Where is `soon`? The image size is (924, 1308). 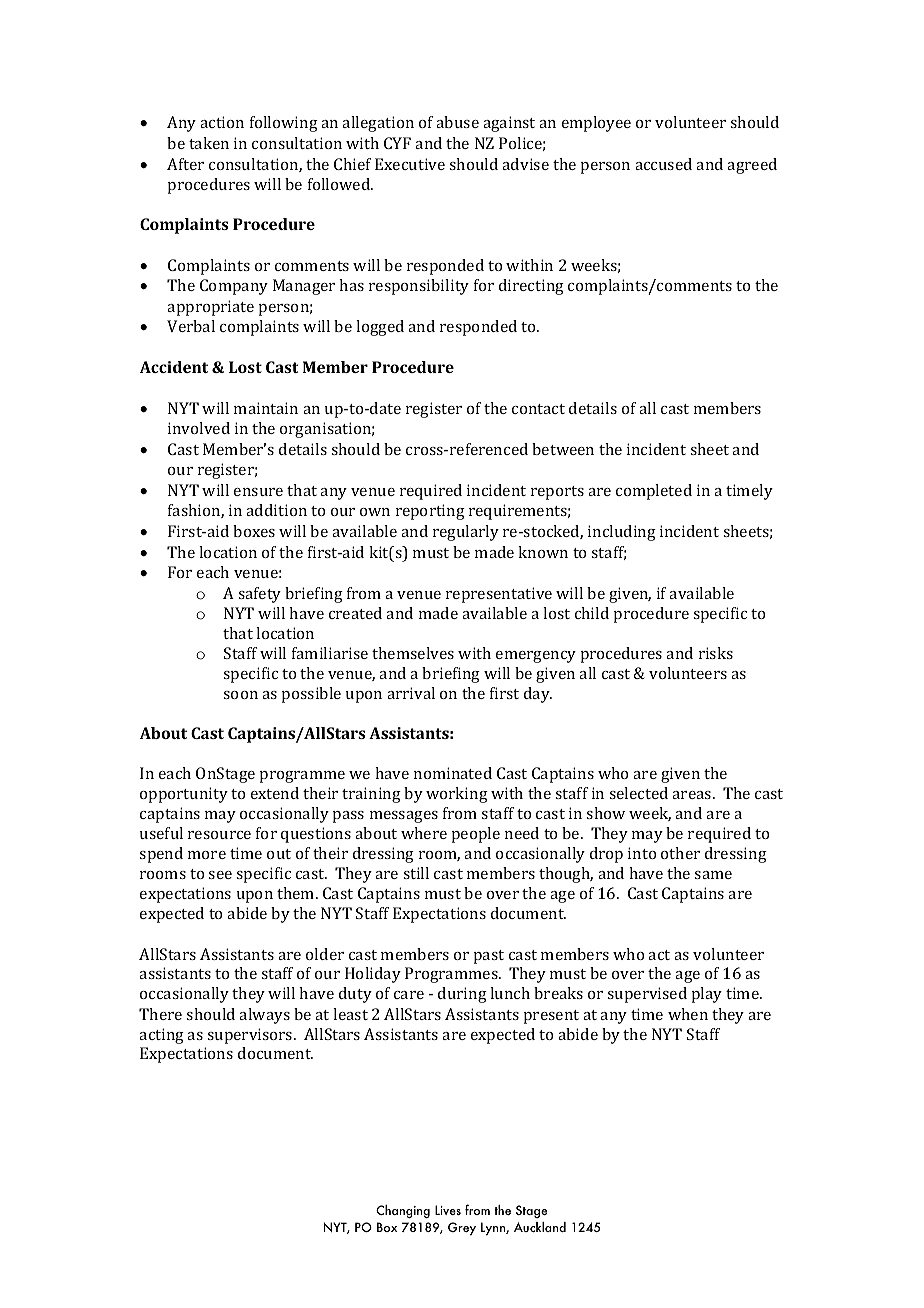
soon is located at coordinates (240, 695).
